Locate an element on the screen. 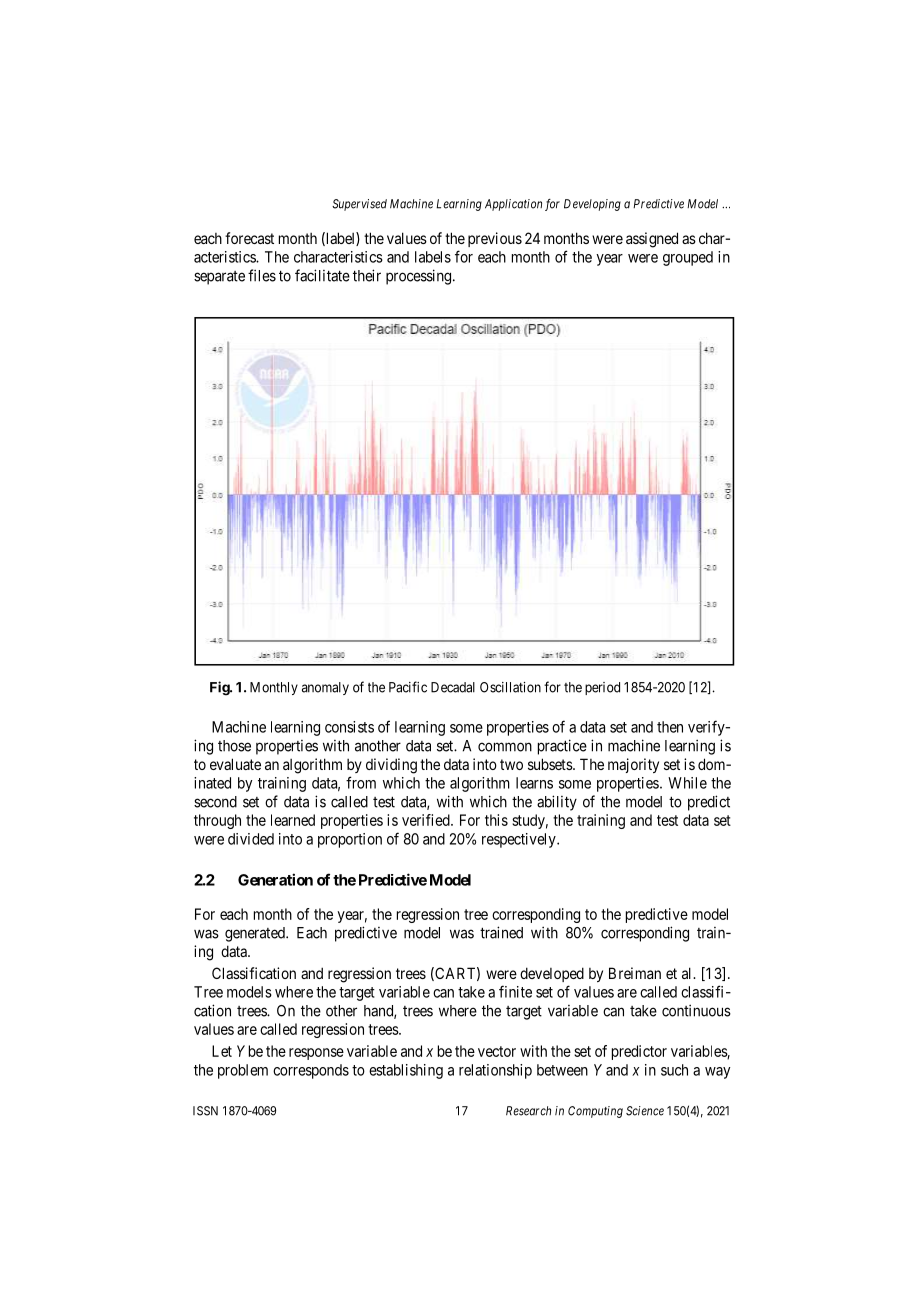  grouped is located at coordinates (688, 258).
